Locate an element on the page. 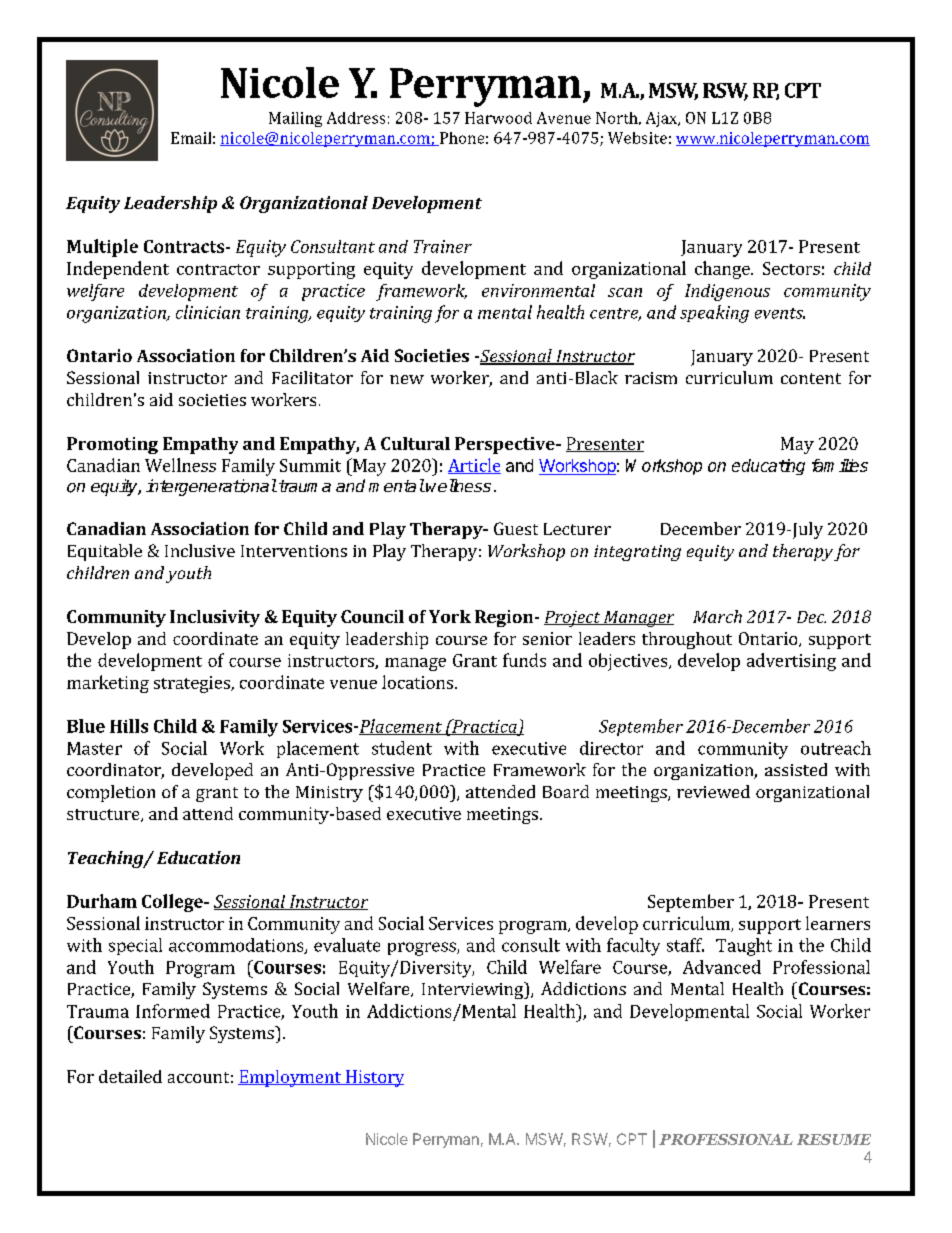 The image size is (952, 1233). History is located at coordinates (373, 1078).
